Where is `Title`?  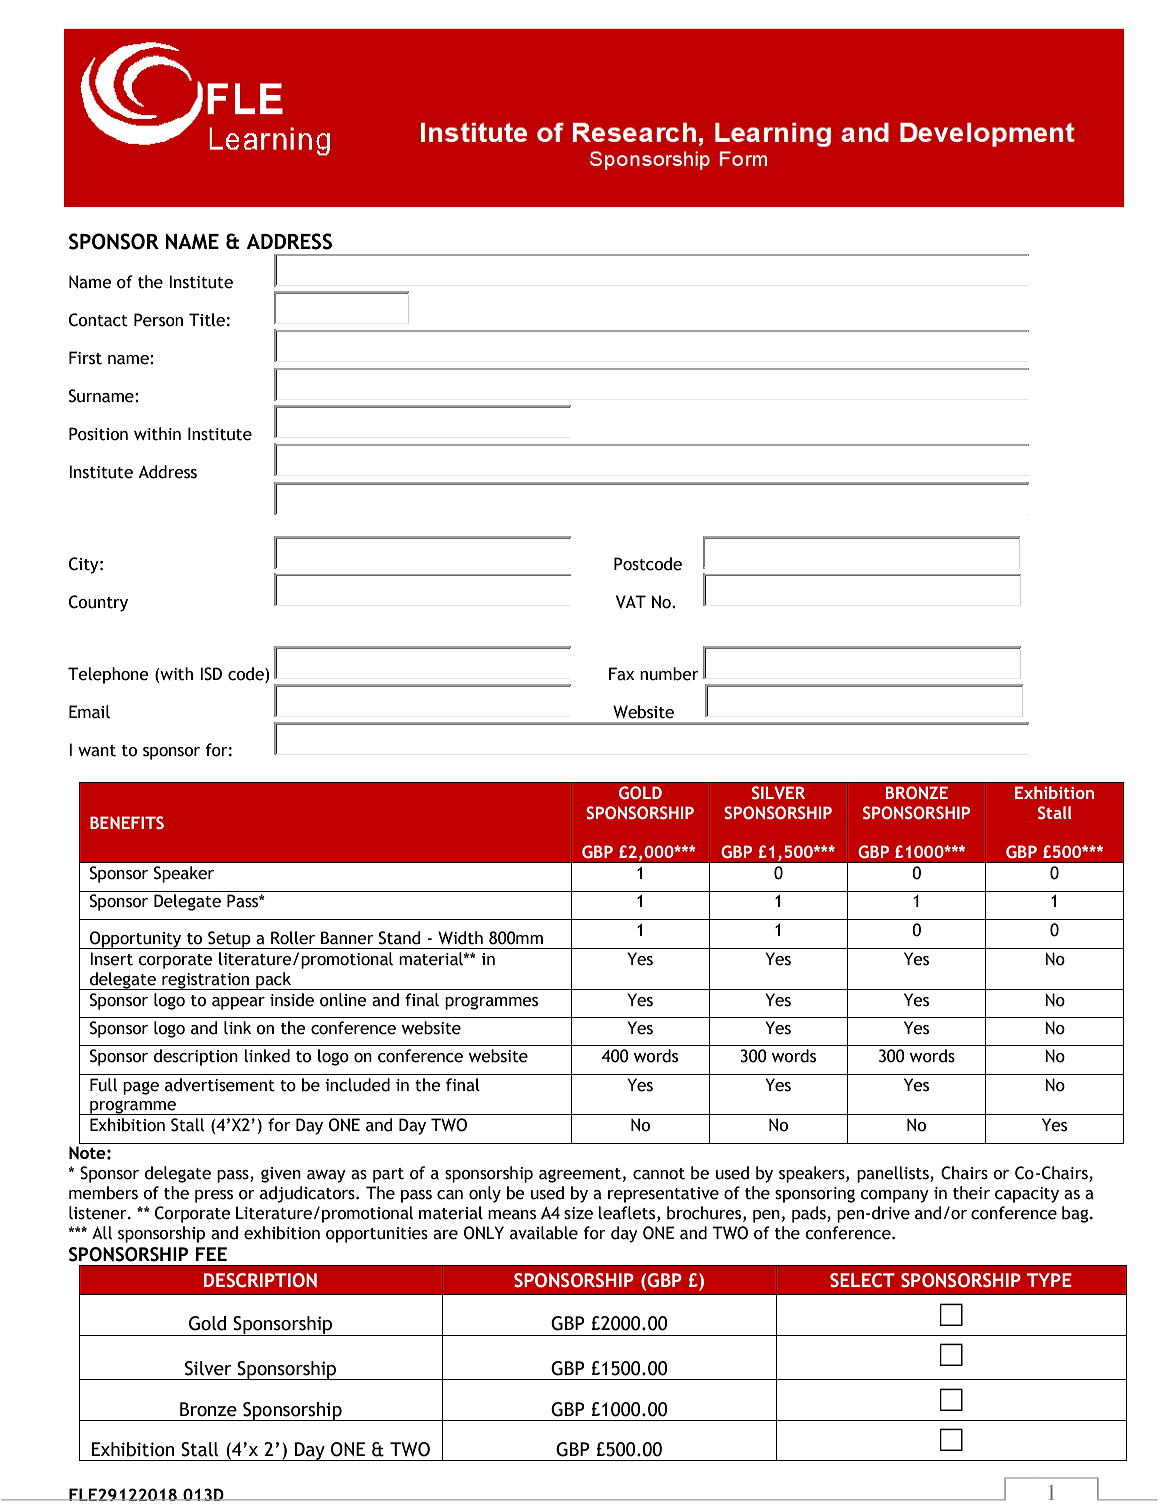
Title is located at coordinates (207, 320).
